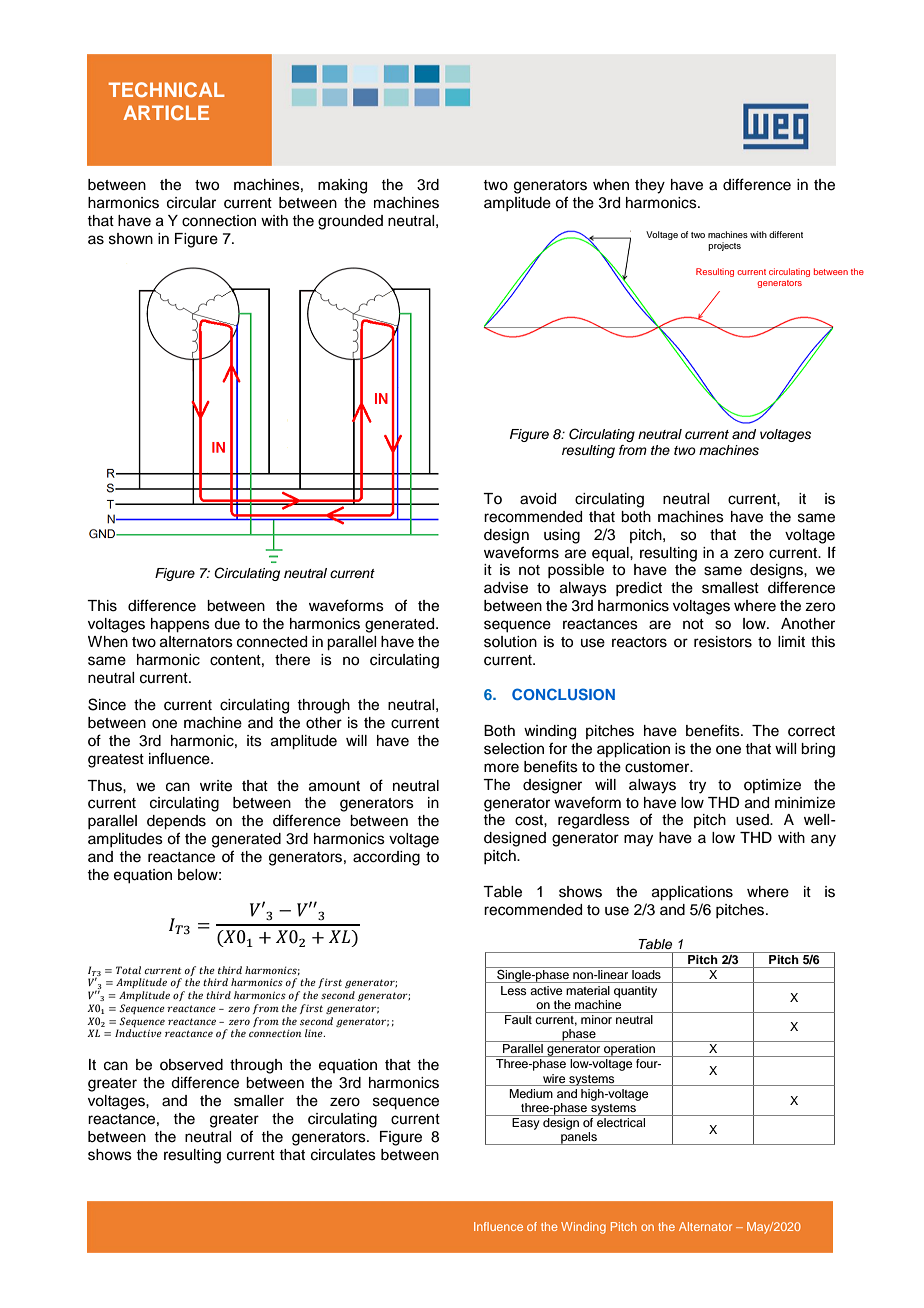  Describe the element at coordinates (526, 1124) in the image. I see `Easy` at that location.
